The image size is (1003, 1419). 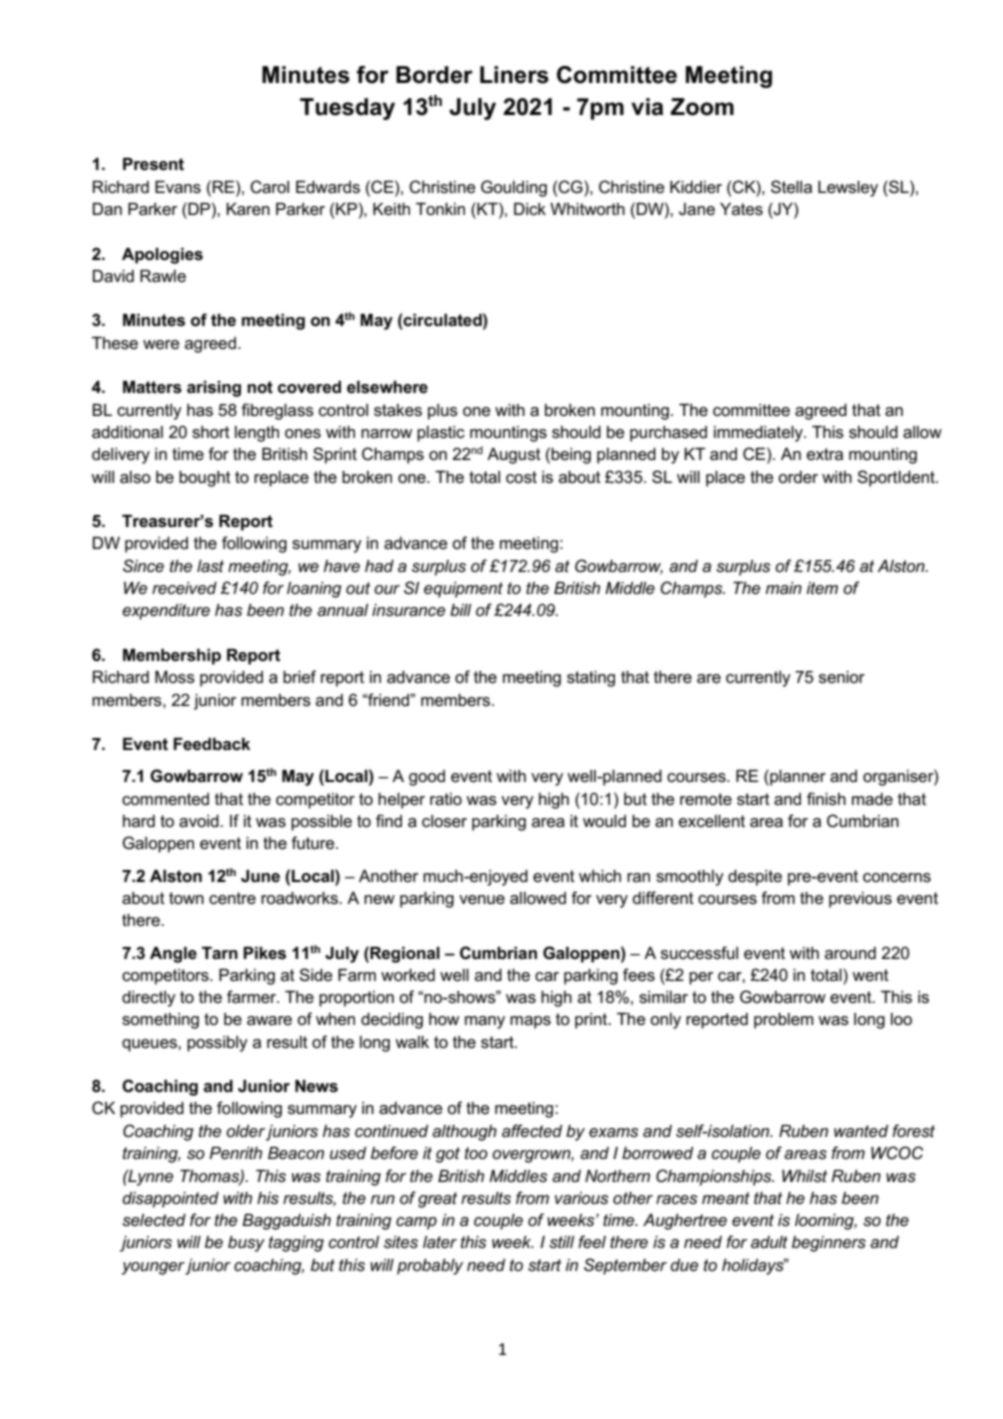 I want to click on bought, so click(x=205, y=479).
